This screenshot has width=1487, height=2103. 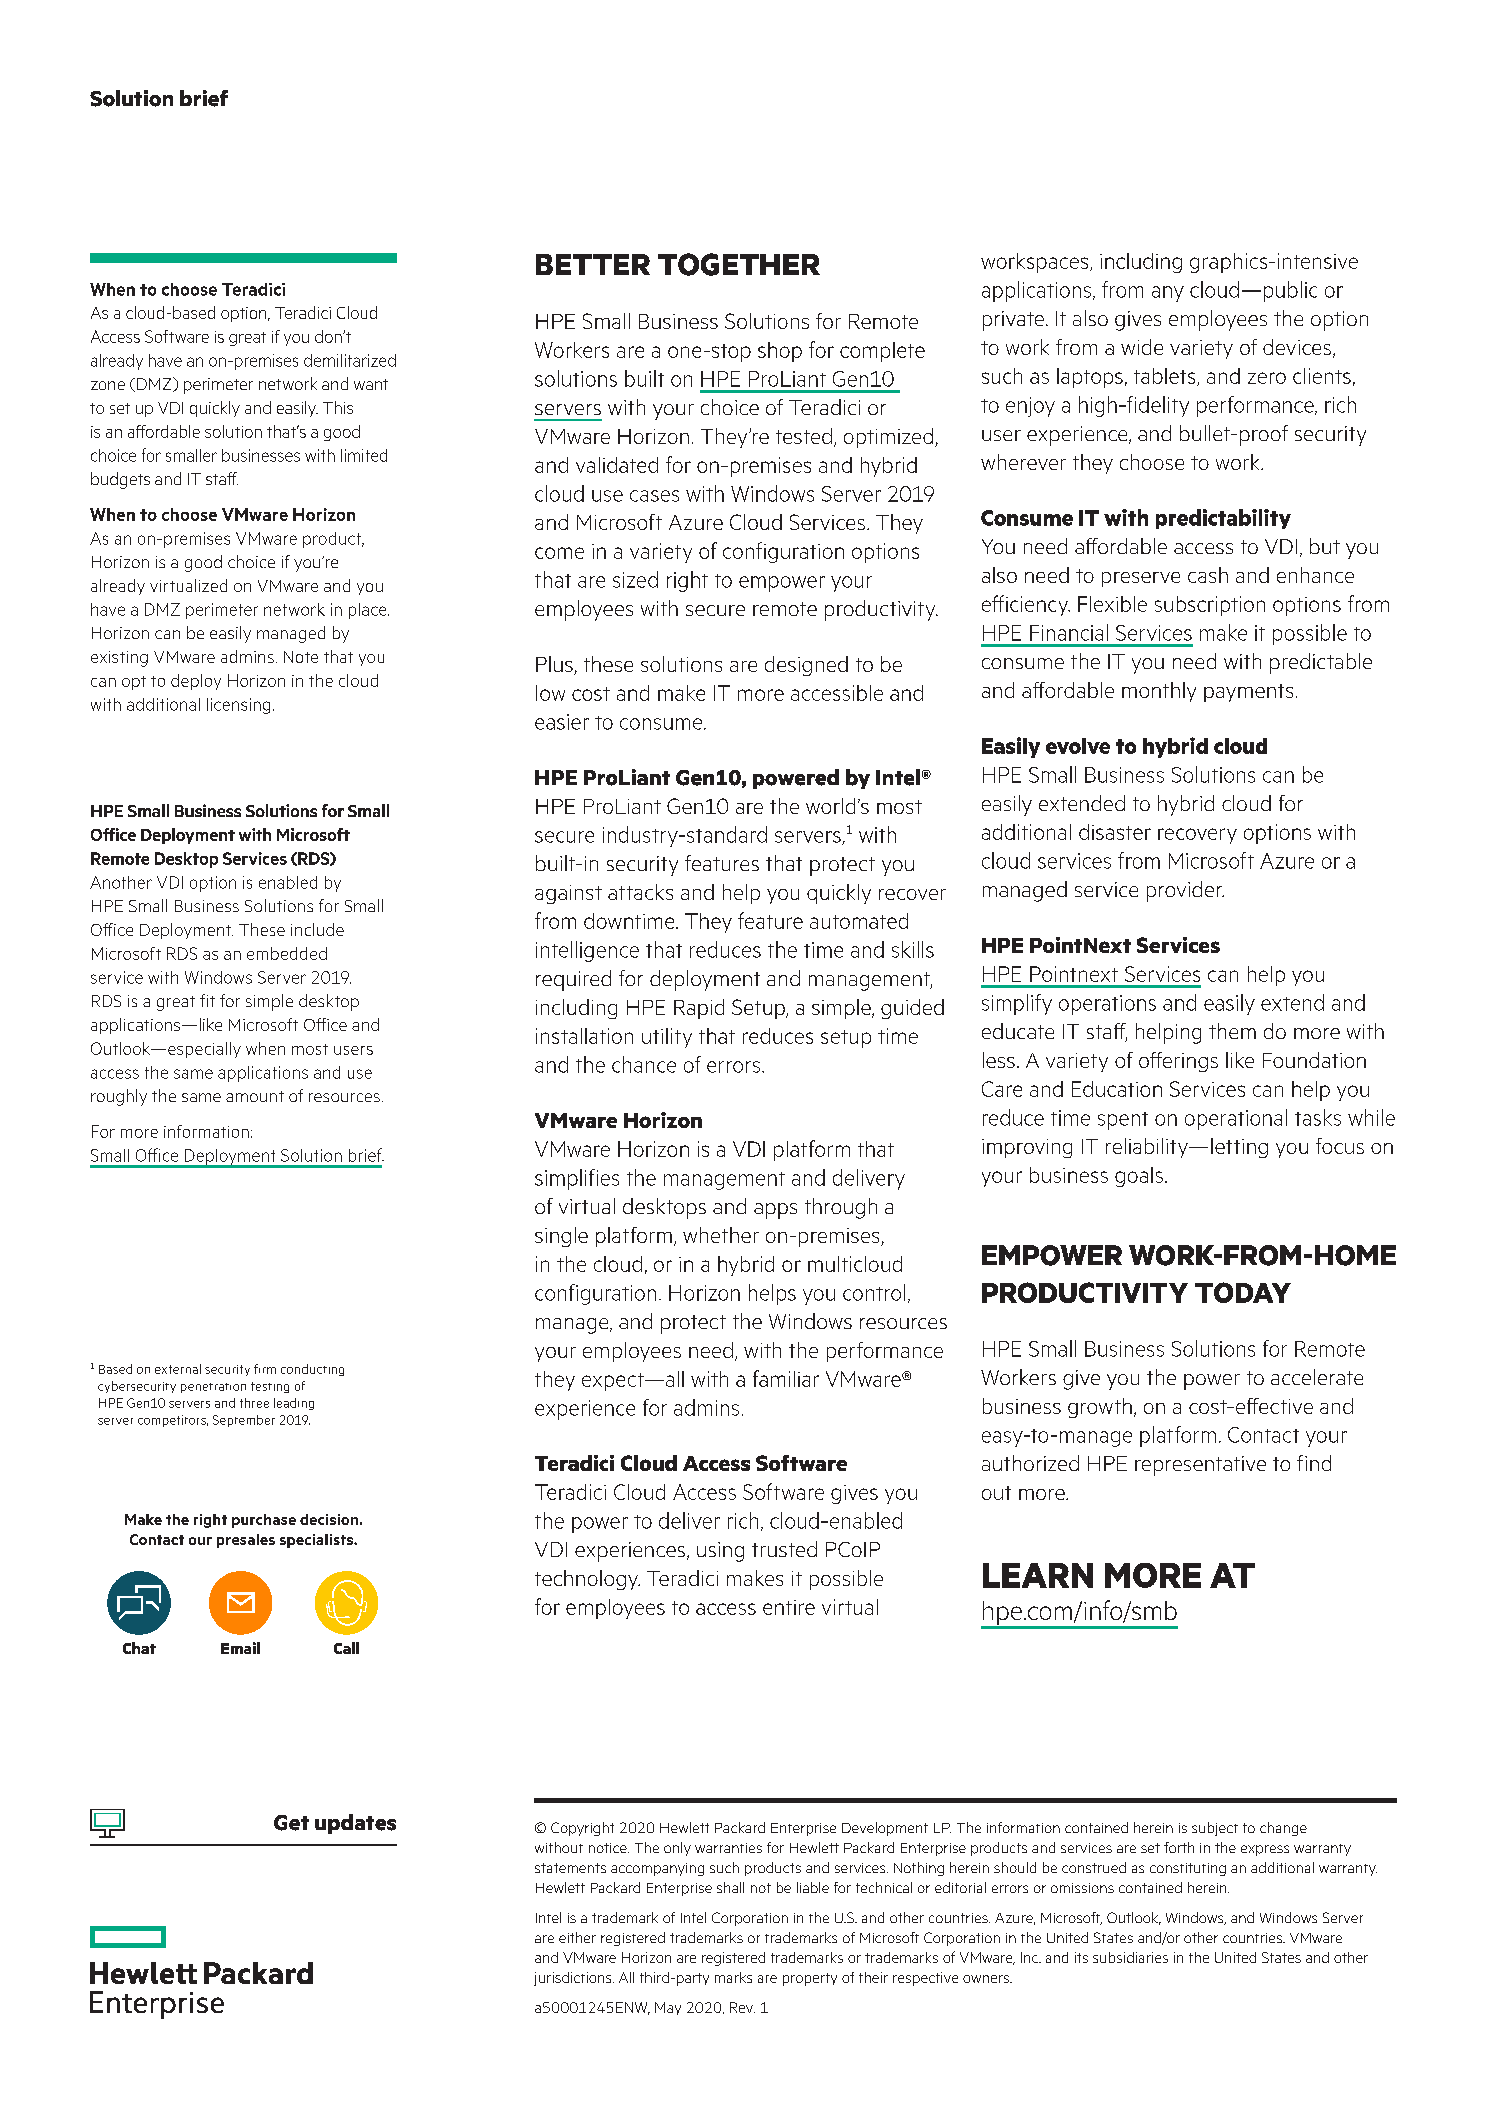 What do you see at coordinates (1297, 347) in the screenshot?
I see `devices` at bounding box center [1297, 347].
